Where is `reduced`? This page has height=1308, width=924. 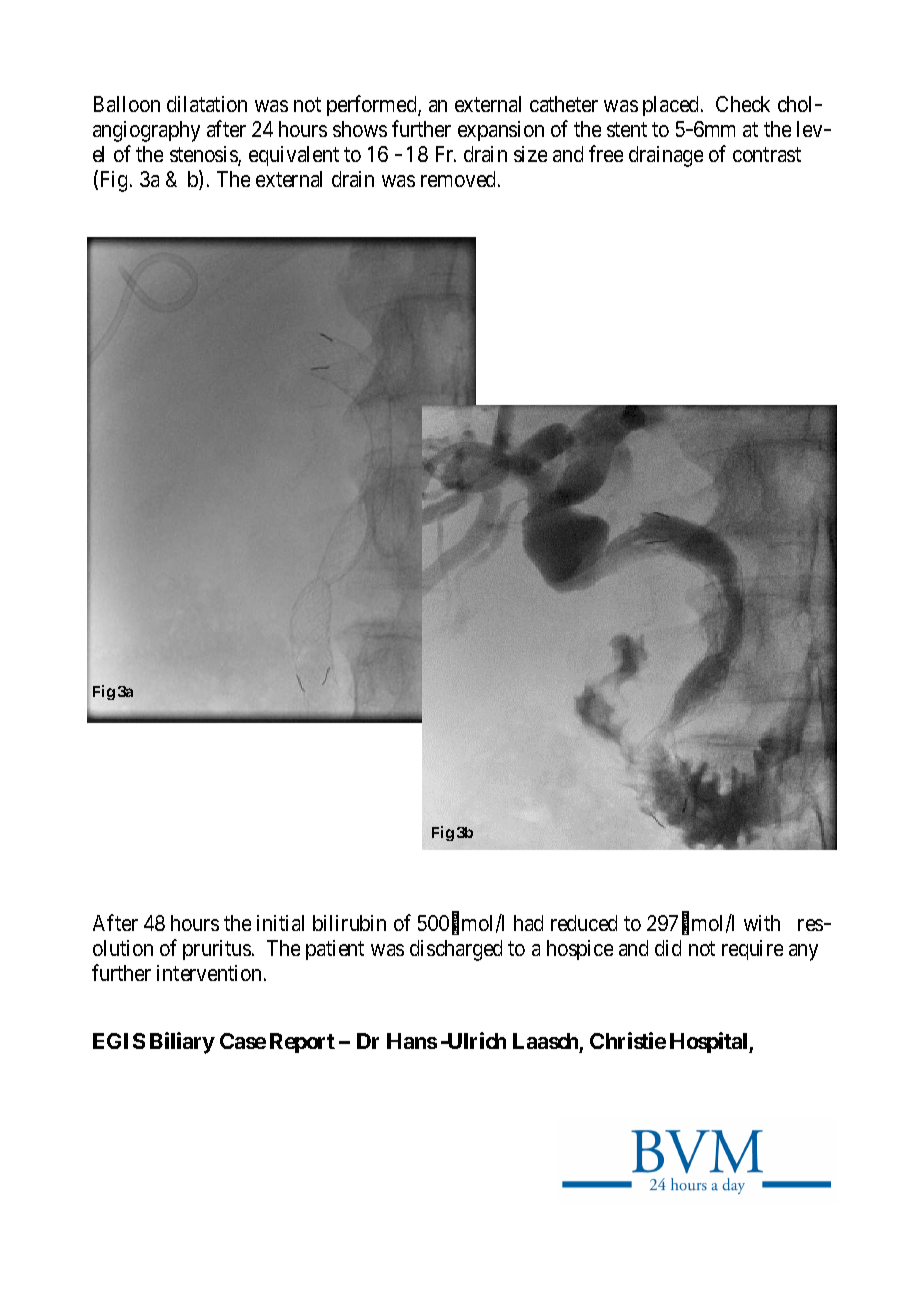 reduced is located at coordinates (584, 923).
